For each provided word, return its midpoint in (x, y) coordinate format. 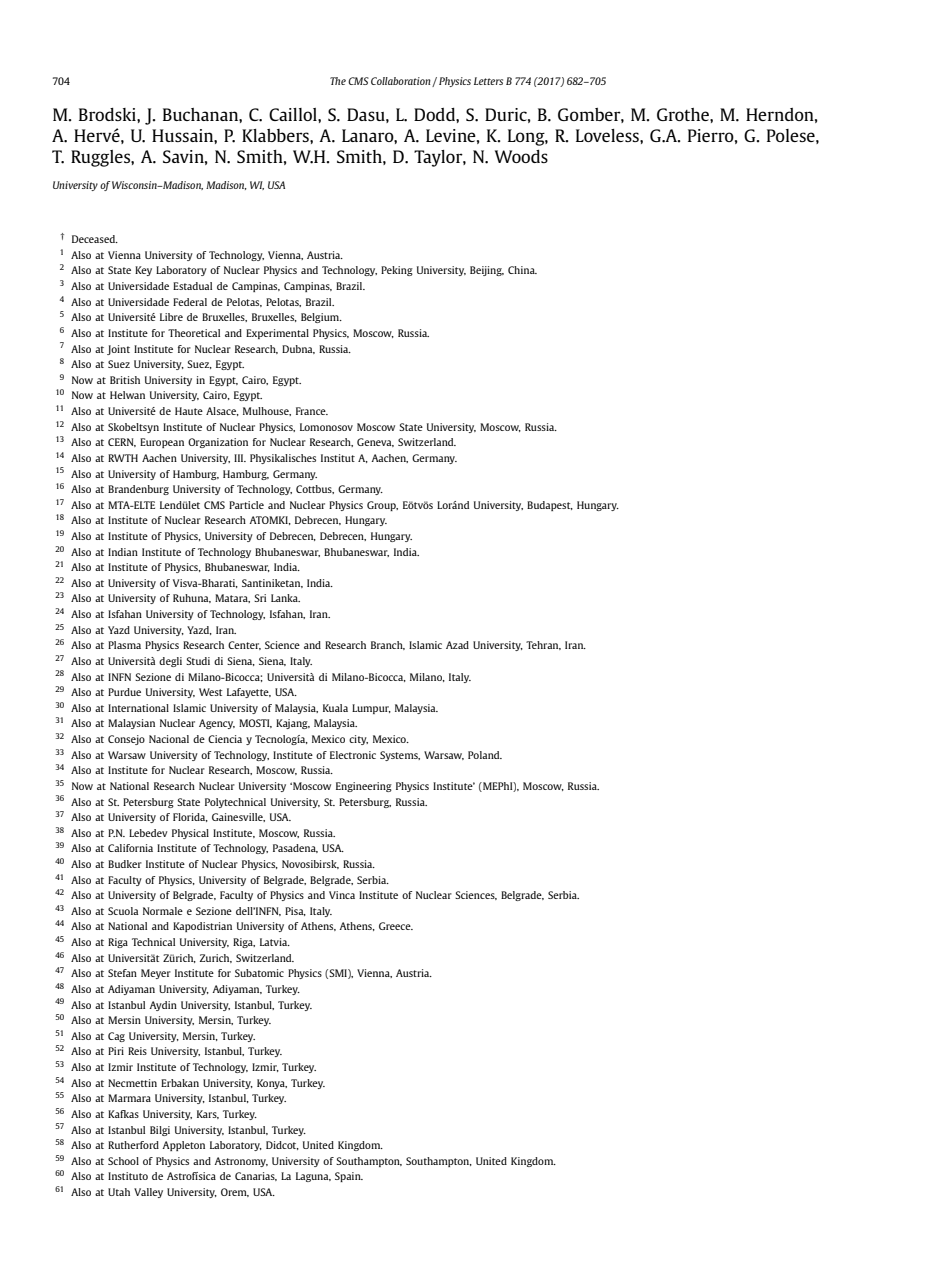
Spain (349, 1177)
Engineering (364, 787)
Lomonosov (326, 427)
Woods (521, 156)
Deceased (95, 239)
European (162, 443)
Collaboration (402, 82)
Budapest (550, 506)
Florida (190, 817)
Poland (485, 755)
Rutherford (133, 1145)
